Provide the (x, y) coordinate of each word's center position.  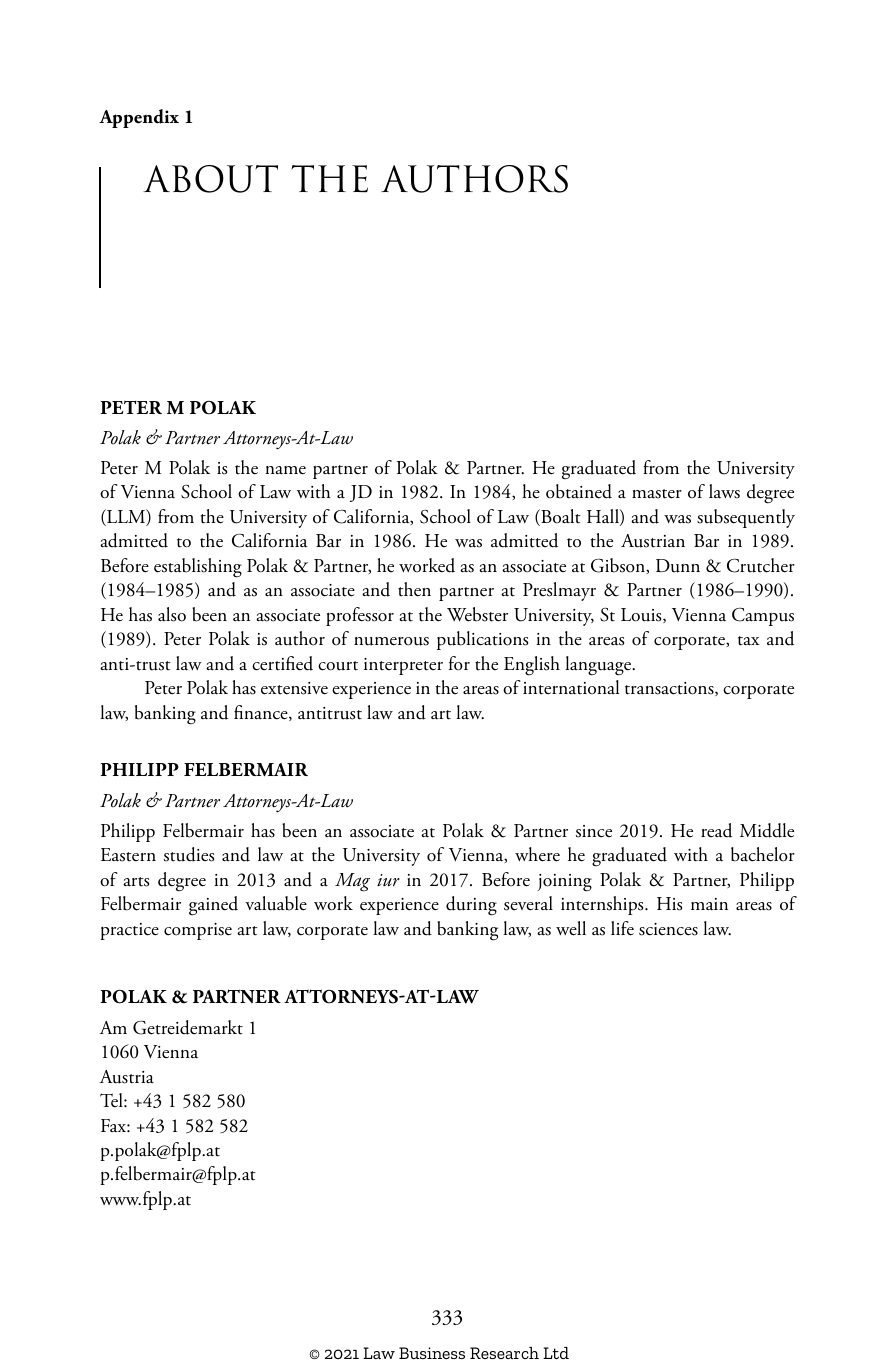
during (471, 906)
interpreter (403, 666)
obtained (579, 491)
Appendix (139, 118)
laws (724, 491)
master (657, 494)
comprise (198, 931)
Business (432, 1353)
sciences (668, 929)
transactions (670, 689)
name (285, 470)
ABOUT (210, 179)
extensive (294, 688)
